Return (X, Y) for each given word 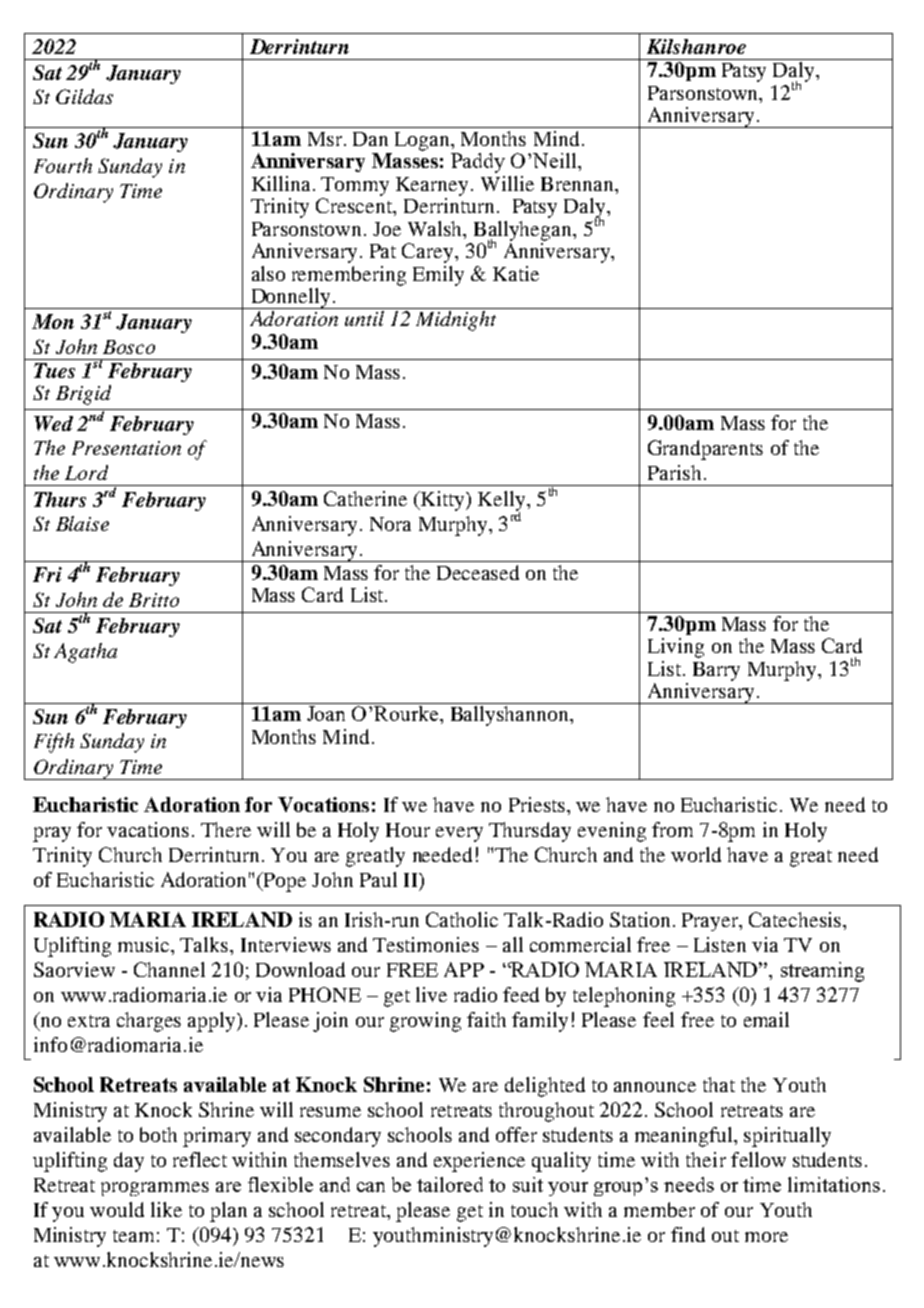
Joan (326, 713)
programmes (155, 1189)
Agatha (85, 653)
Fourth (63, 165)
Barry (716, 671)
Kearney (434, 186)
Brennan (578, 184)
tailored (450, 1184)
